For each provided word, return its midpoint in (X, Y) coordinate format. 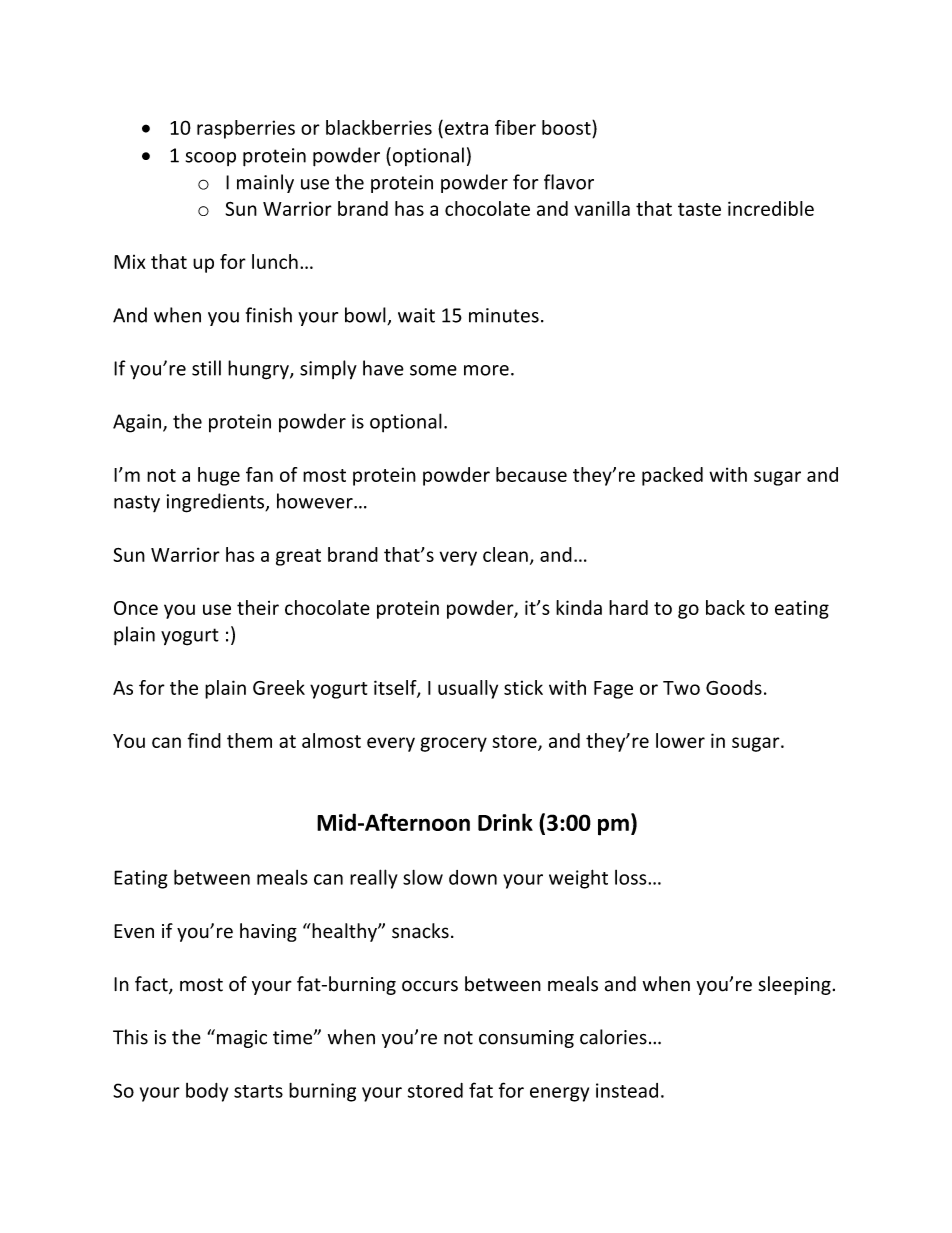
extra (466, 128)
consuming (526, 1039)
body (207, 1092)
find (204, 740)
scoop (211, 159)
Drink (505, 822)
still (206, 368)
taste (699, 209)
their (258, 607)
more (486, 370)
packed (672, 476)
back (725, 607)
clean (505, 554)
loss (632, 877)
